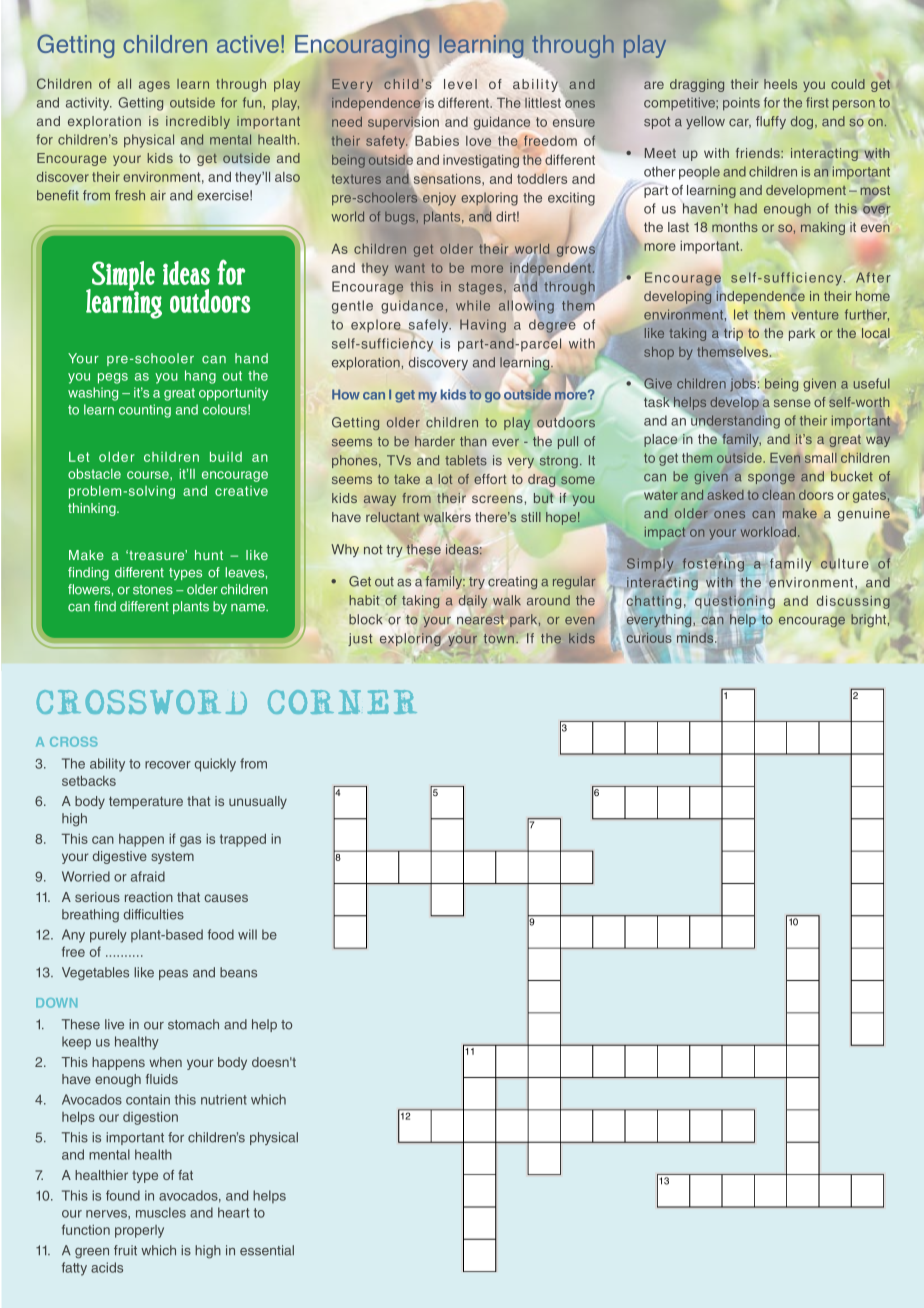 The image size is (924, 1308). I want to click on unusually, so click(258, 802).
